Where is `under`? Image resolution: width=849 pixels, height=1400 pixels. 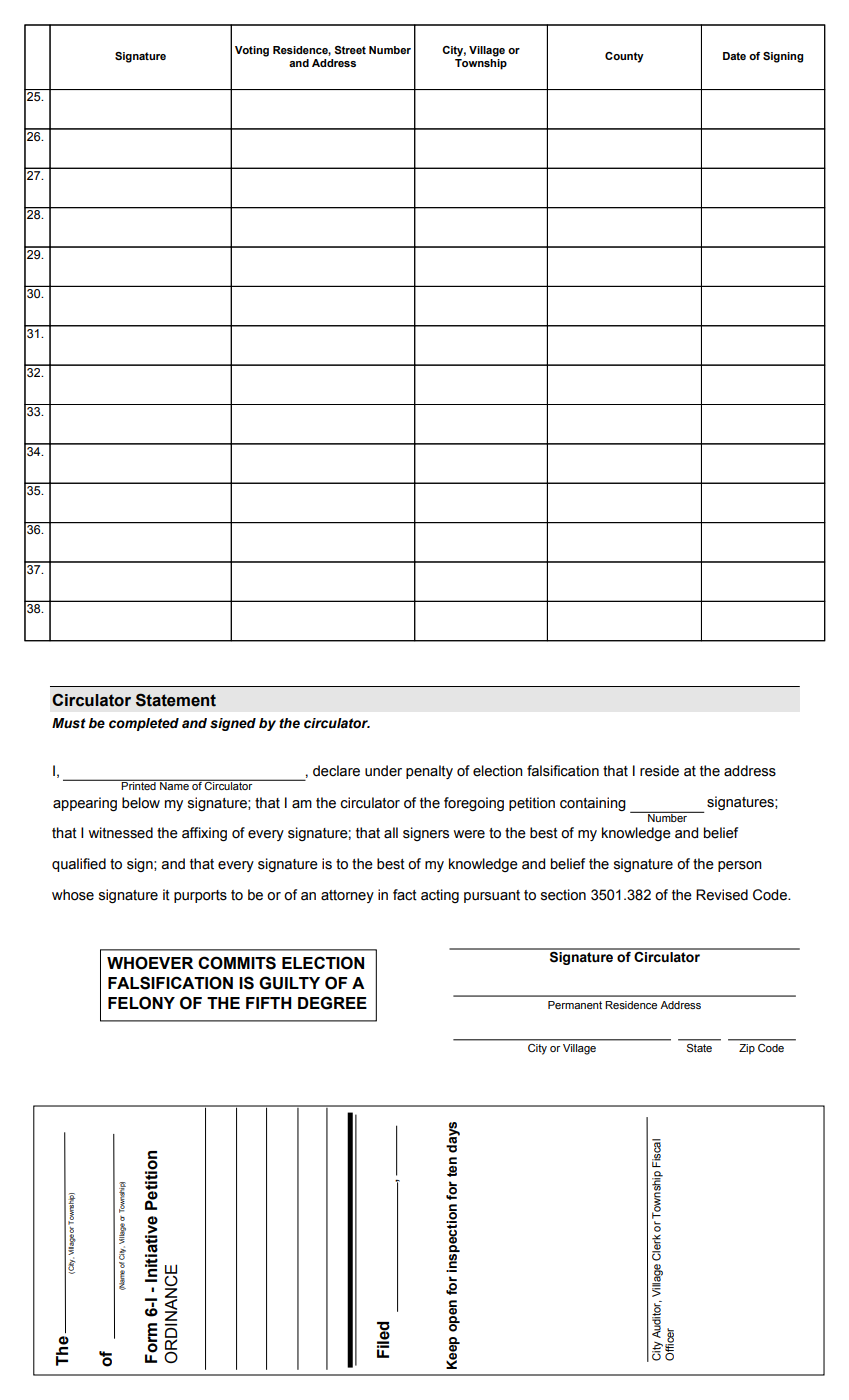
under is located at coordinates (383, 771).
